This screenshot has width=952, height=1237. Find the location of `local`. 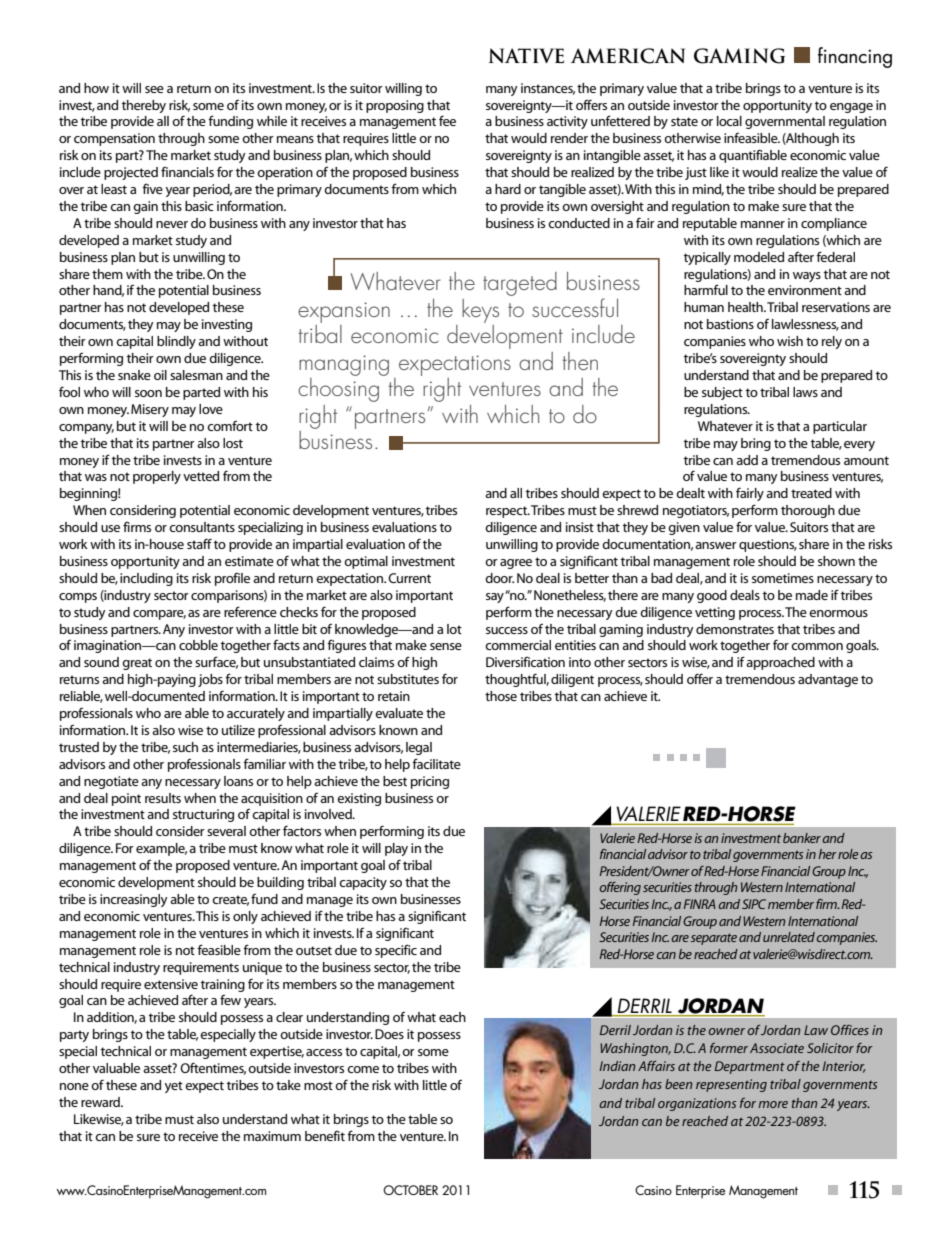

local is located at coordinates (729, 121).
